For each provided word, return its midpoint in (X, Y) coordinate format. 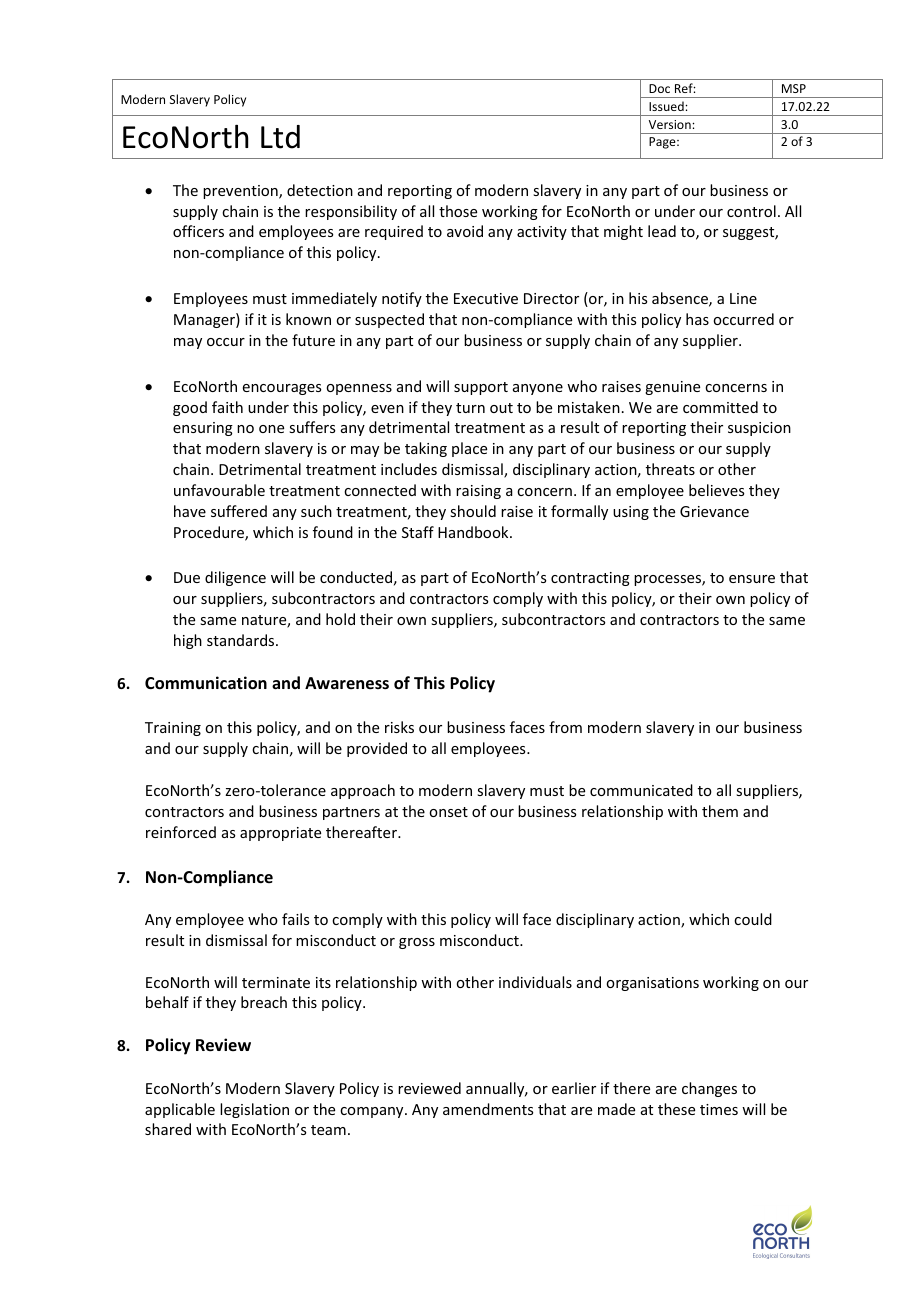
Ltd (280, 137)
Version (671, 124)
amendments (488, 1109)
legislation (254, 1110)
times (719, 1109)
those (458, 211)
